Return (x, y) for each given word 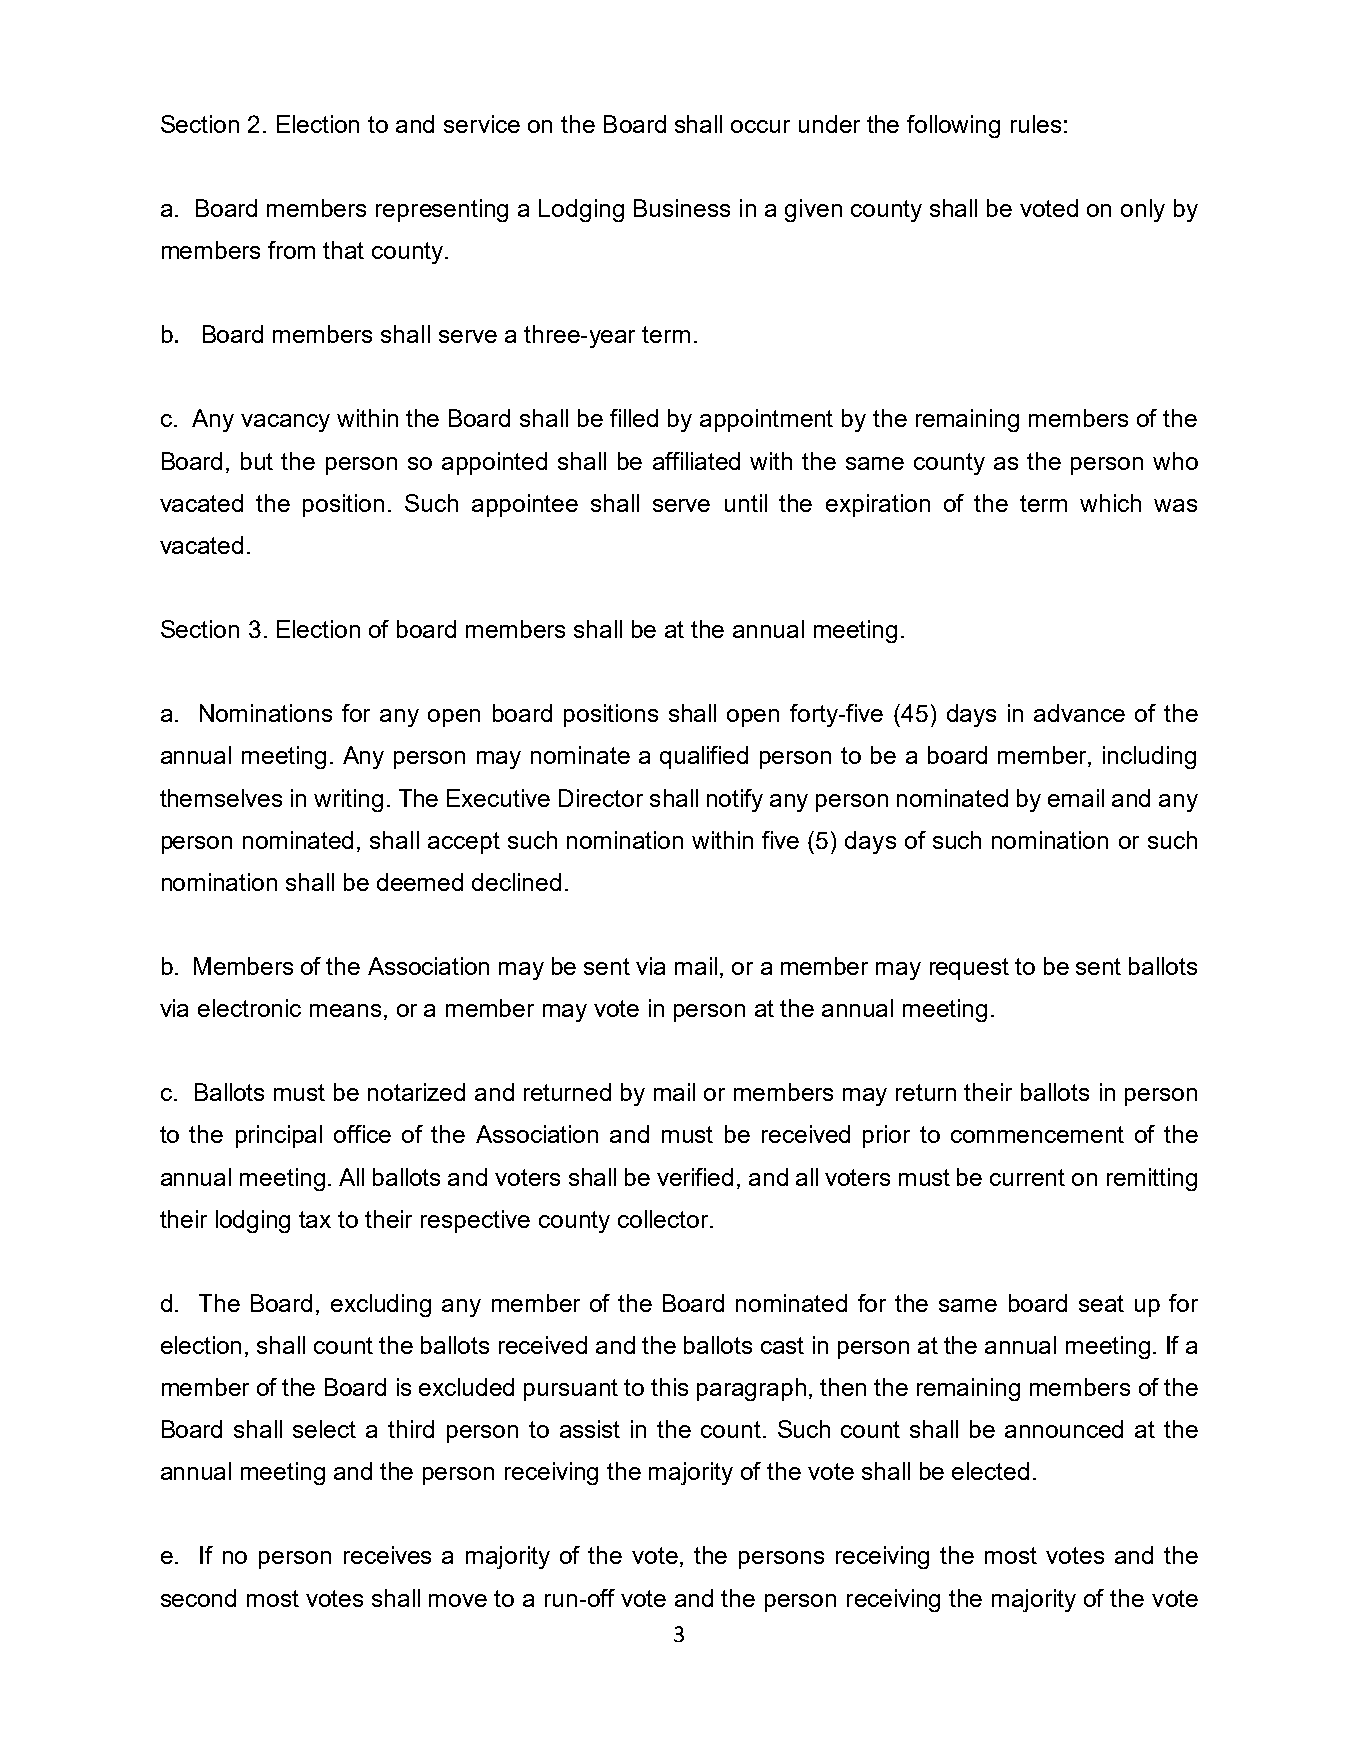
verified (695, 1177)
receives (387, 1555)
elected (990, 1471)
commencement (1037, 1134)
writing (348, 800)
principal (279, 1136)
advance (1079, 713)
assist (590, 1429)
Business (682, 208)
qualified (704, 757)
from (291, 250)
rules (1036, 124)
